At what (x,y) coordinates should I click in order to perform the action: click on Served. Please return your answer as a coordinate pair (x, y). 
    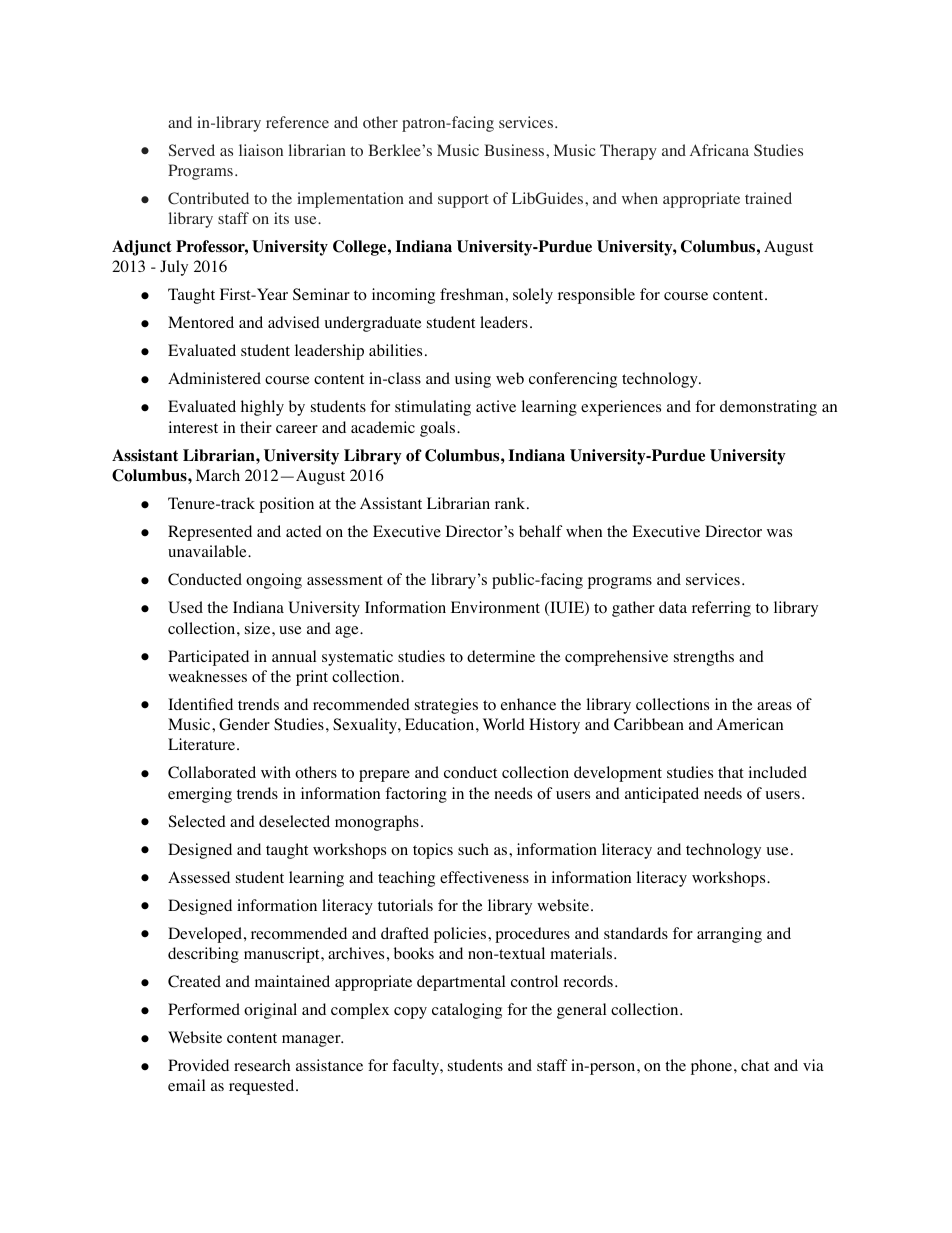
    Looking at the image, I should click on (192, 150).
